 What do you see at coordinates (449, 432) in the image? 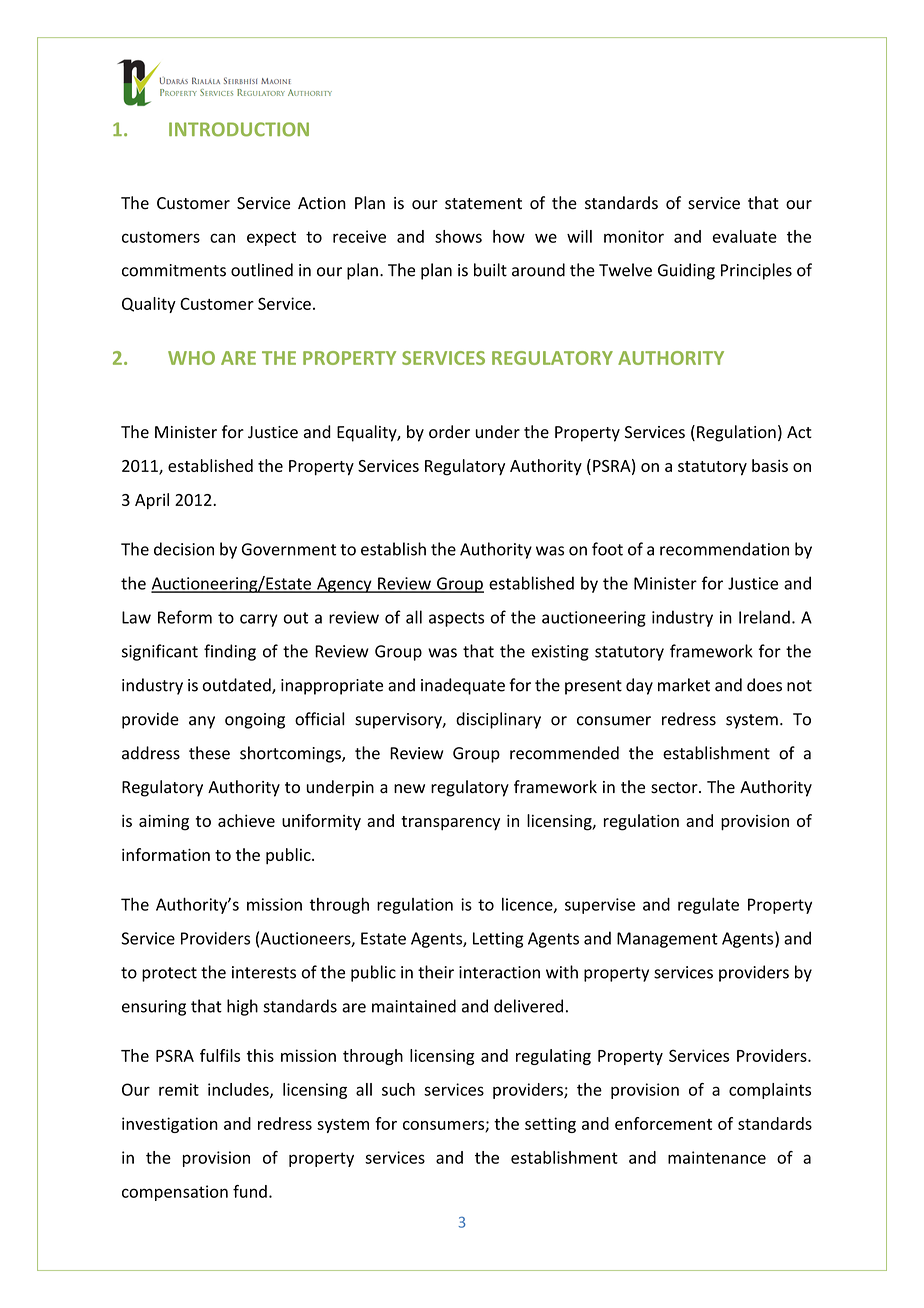
I see `order` at bounding box center [449, 432].
